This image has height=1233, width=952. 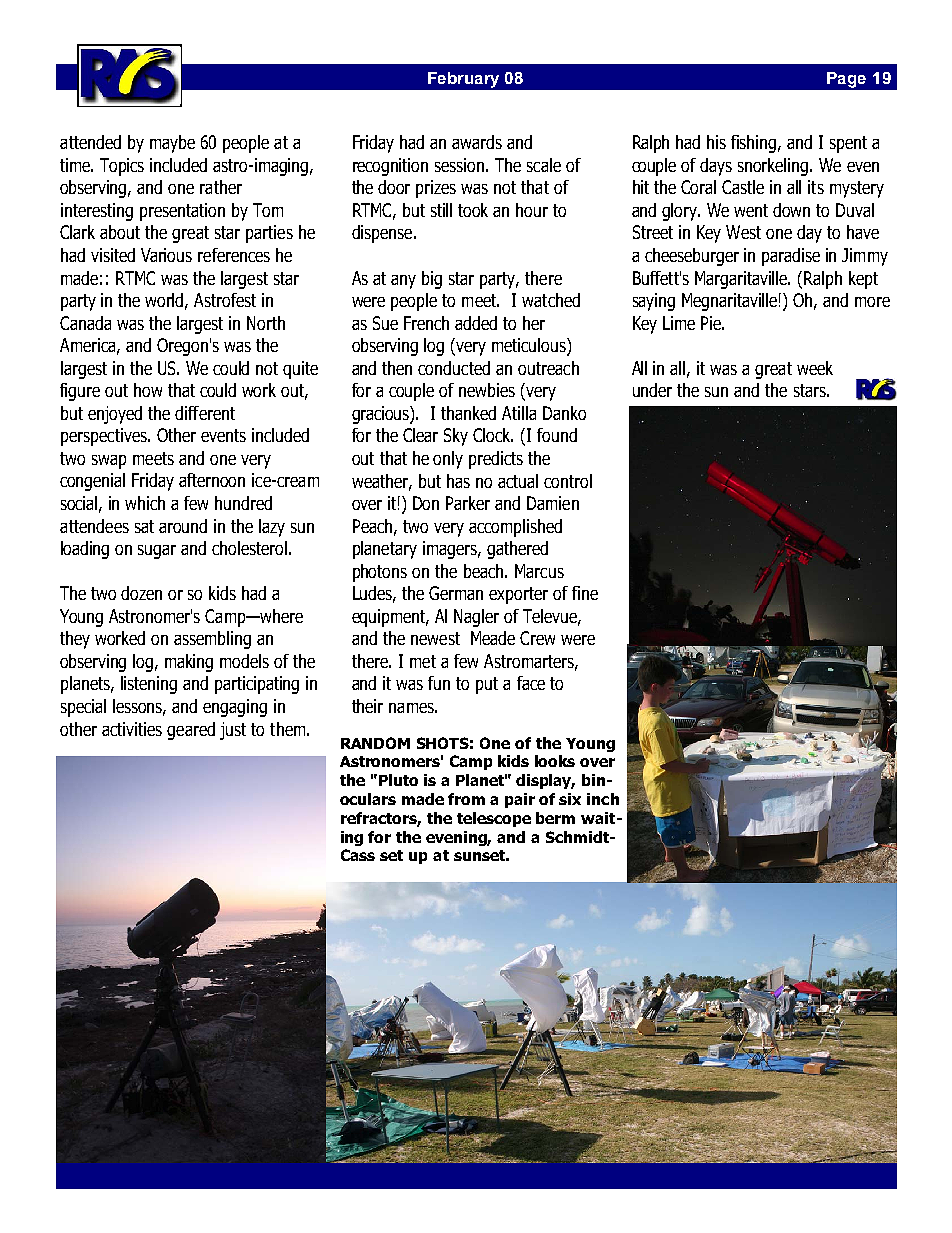 What do you see at coordinates (141, 593) in the image?
I see `dozen` at bounding box center [141, 593].
